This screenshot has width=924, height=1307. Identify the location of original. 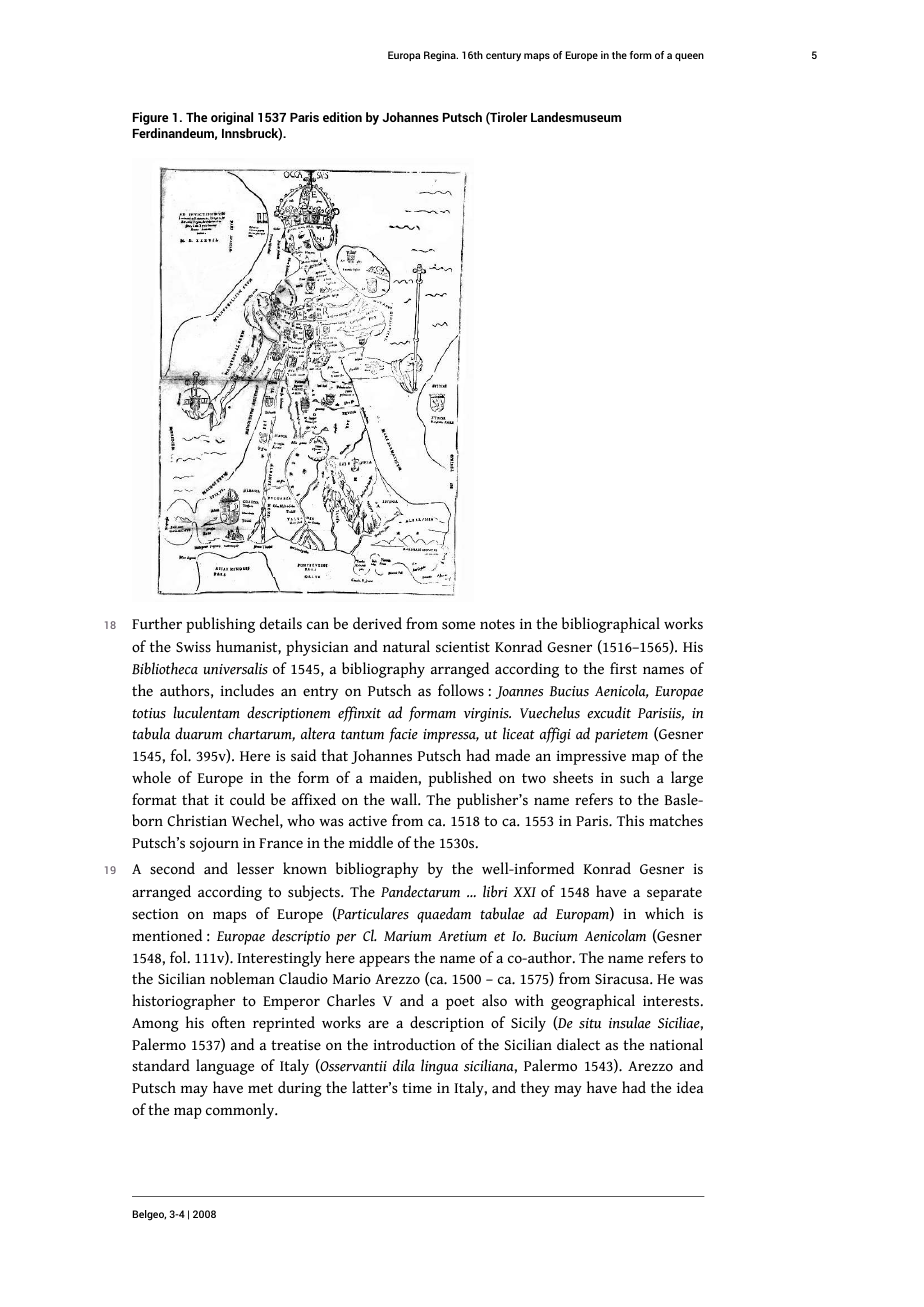
(232, 118).
